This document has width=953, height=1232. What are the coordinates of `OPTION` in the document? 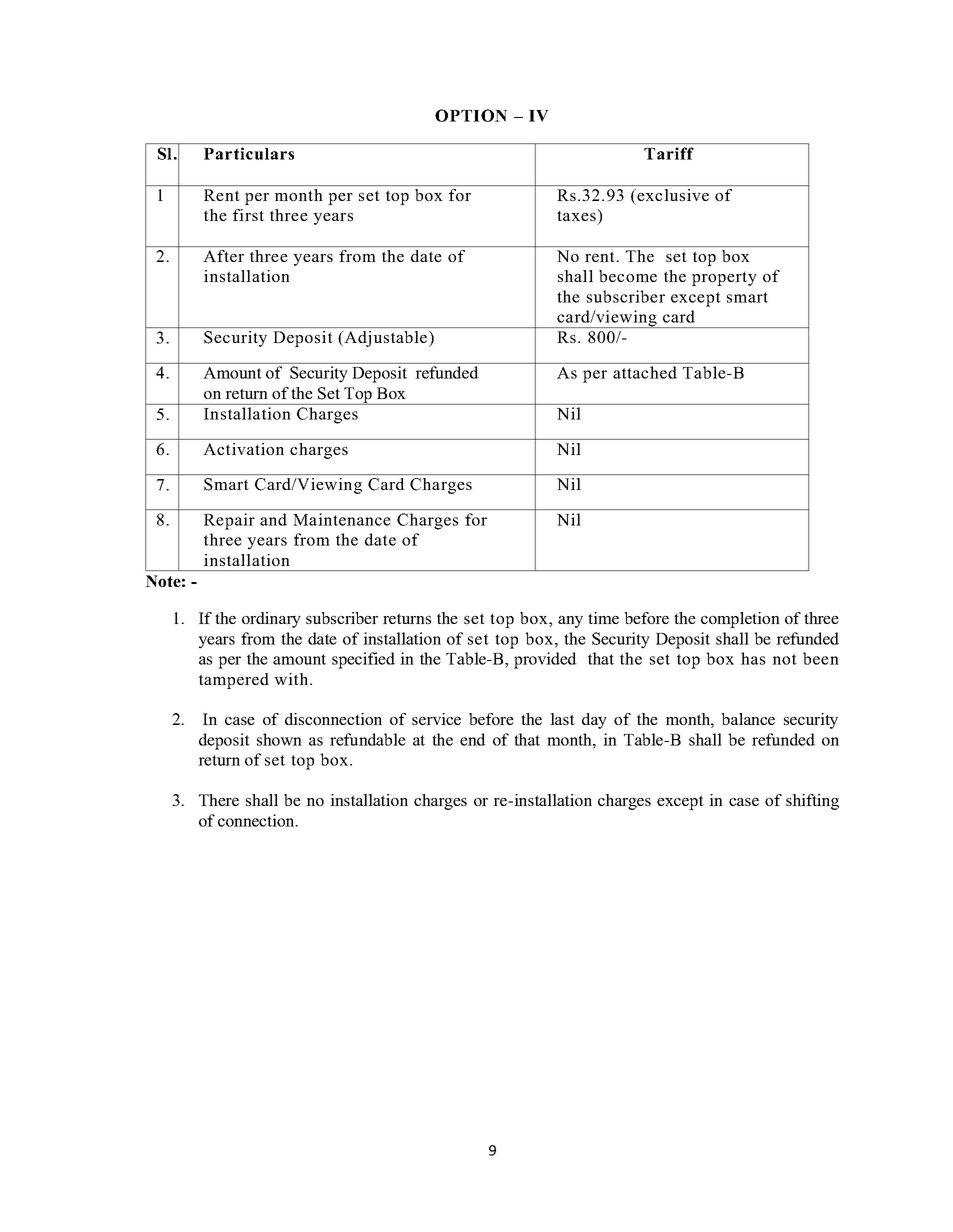 It's located at (471, 115).
